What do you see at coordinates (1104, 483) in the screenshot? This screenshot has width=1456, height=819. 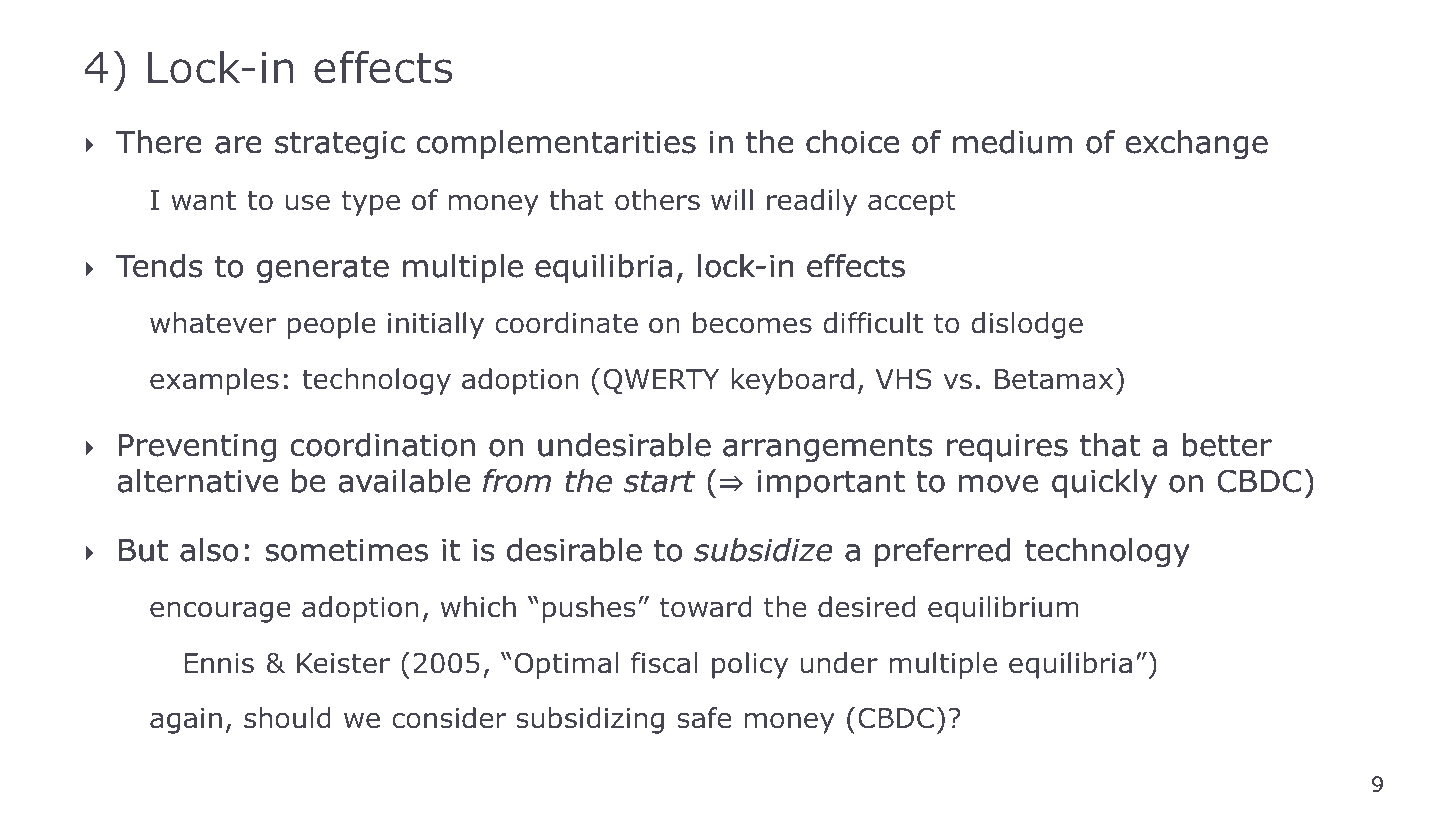 I see `quickly` at bounding box center [1104, 483].
